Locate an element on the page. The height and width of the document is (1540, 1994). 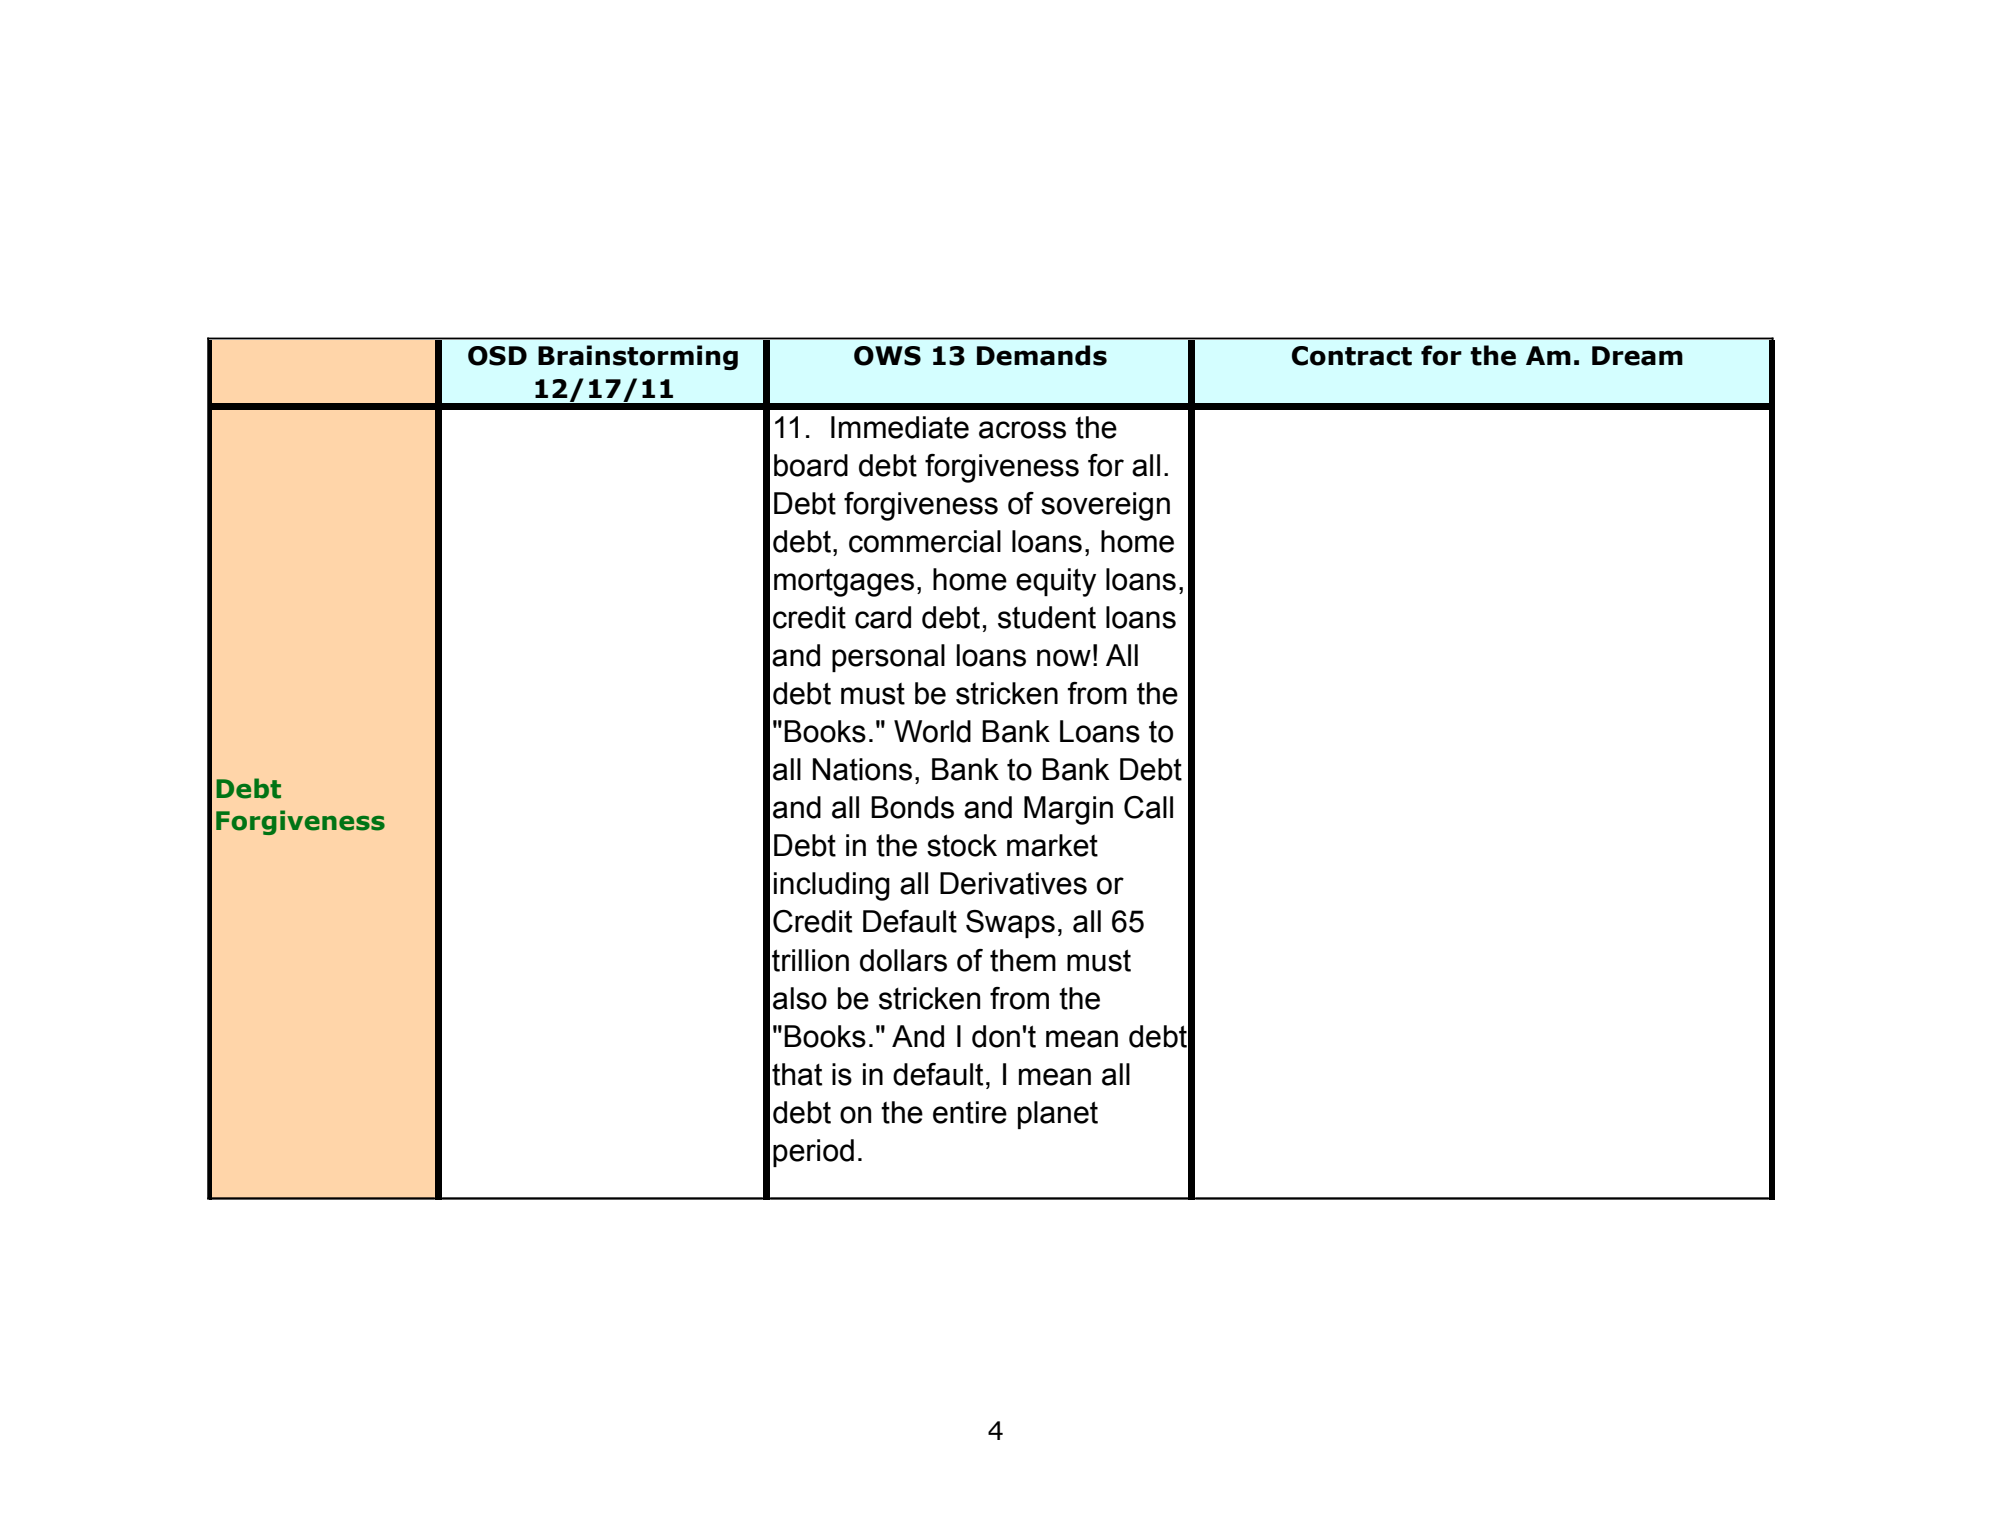
Brainstorming is located at coordinates (638, 357).
